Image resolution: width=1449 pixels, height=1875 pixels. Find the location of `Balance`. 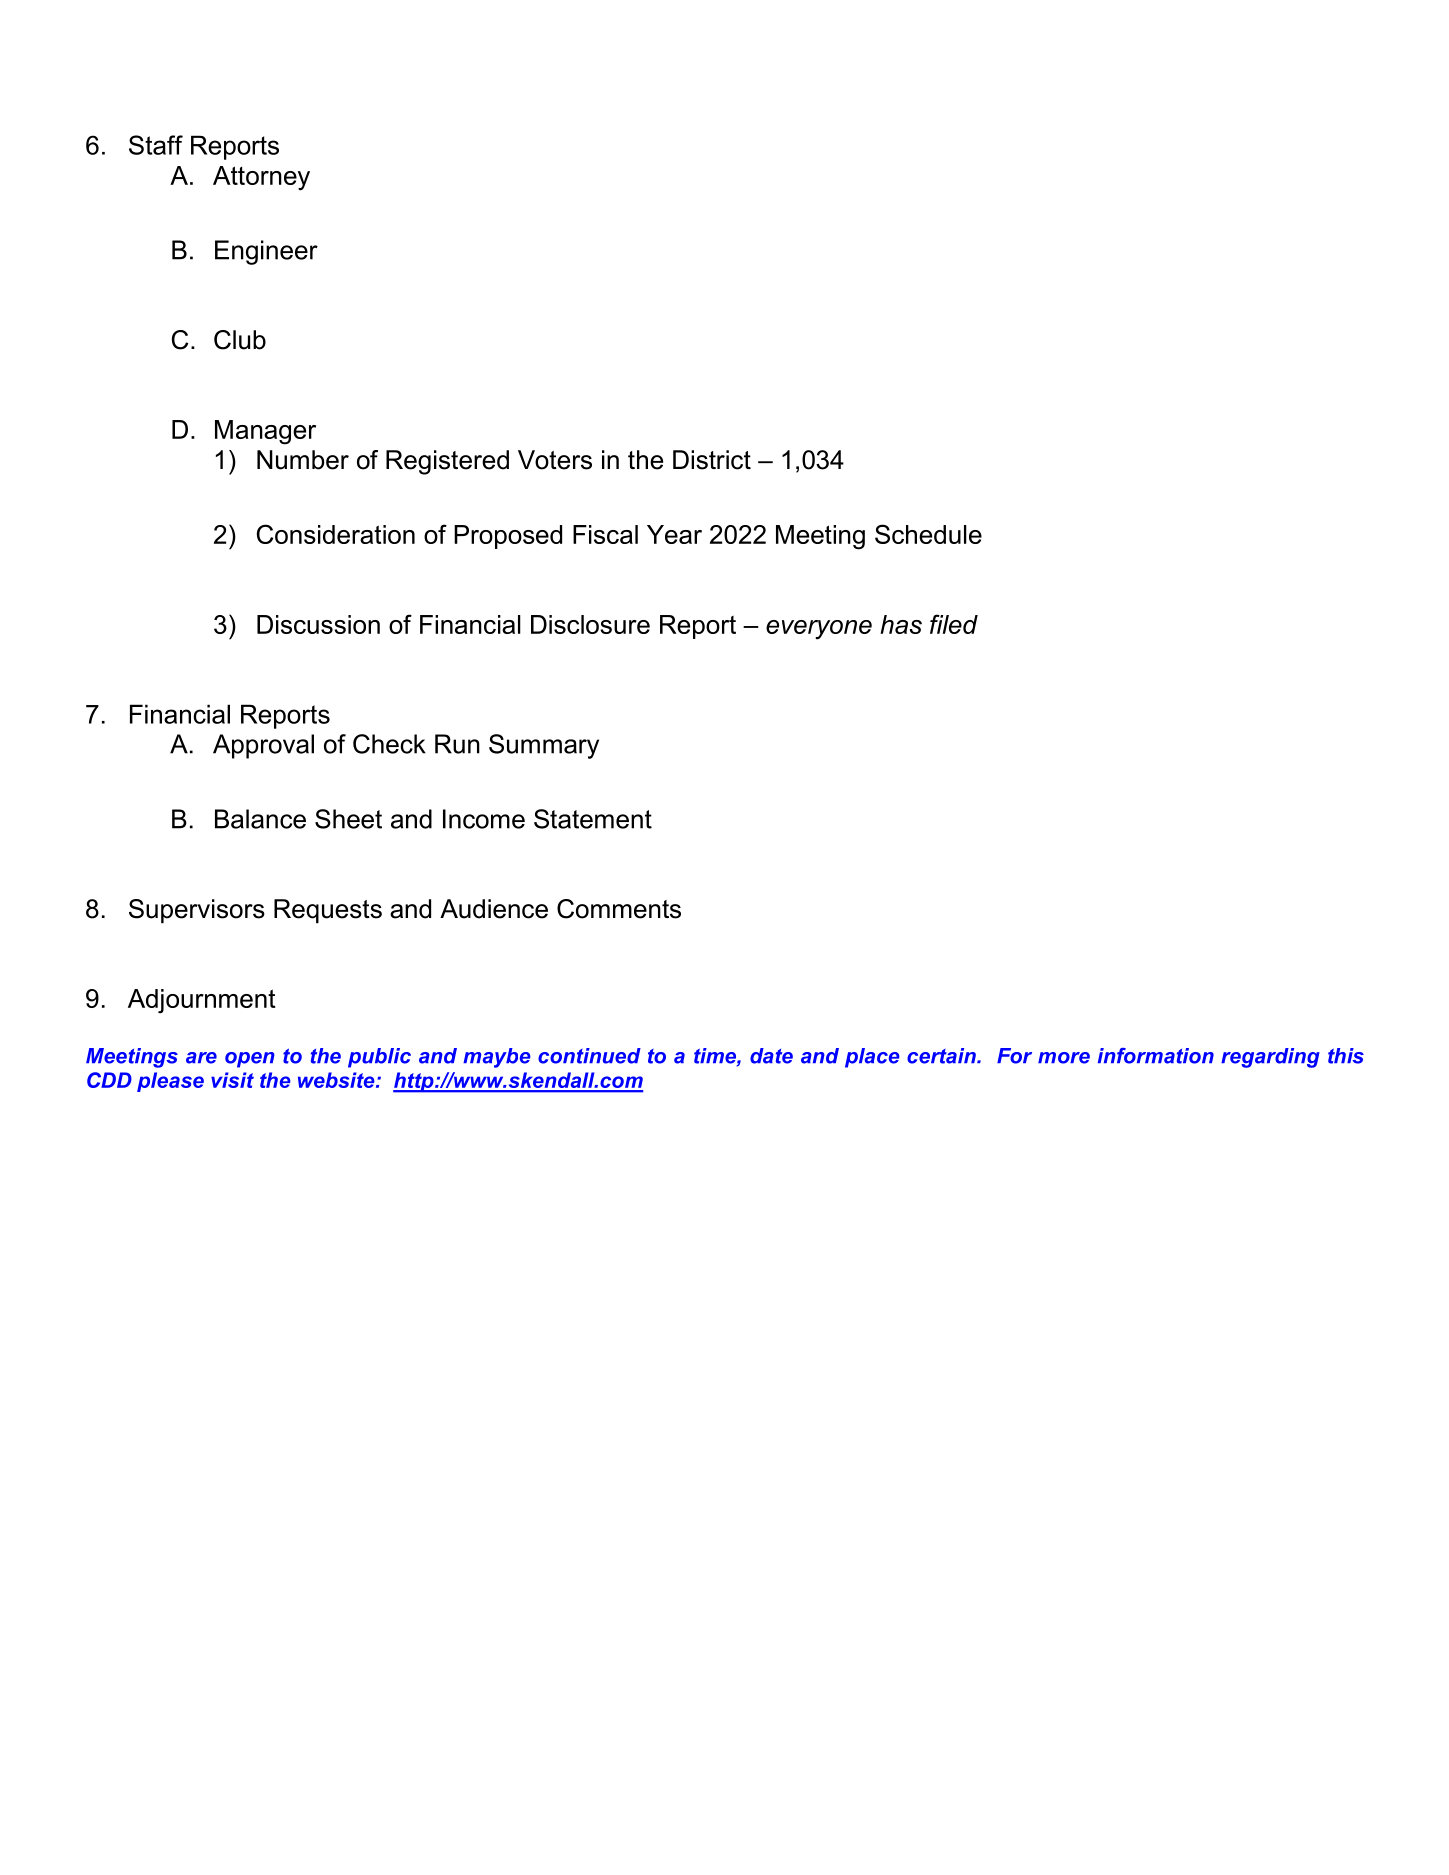

Balance is located at coordinates (260, 819).
